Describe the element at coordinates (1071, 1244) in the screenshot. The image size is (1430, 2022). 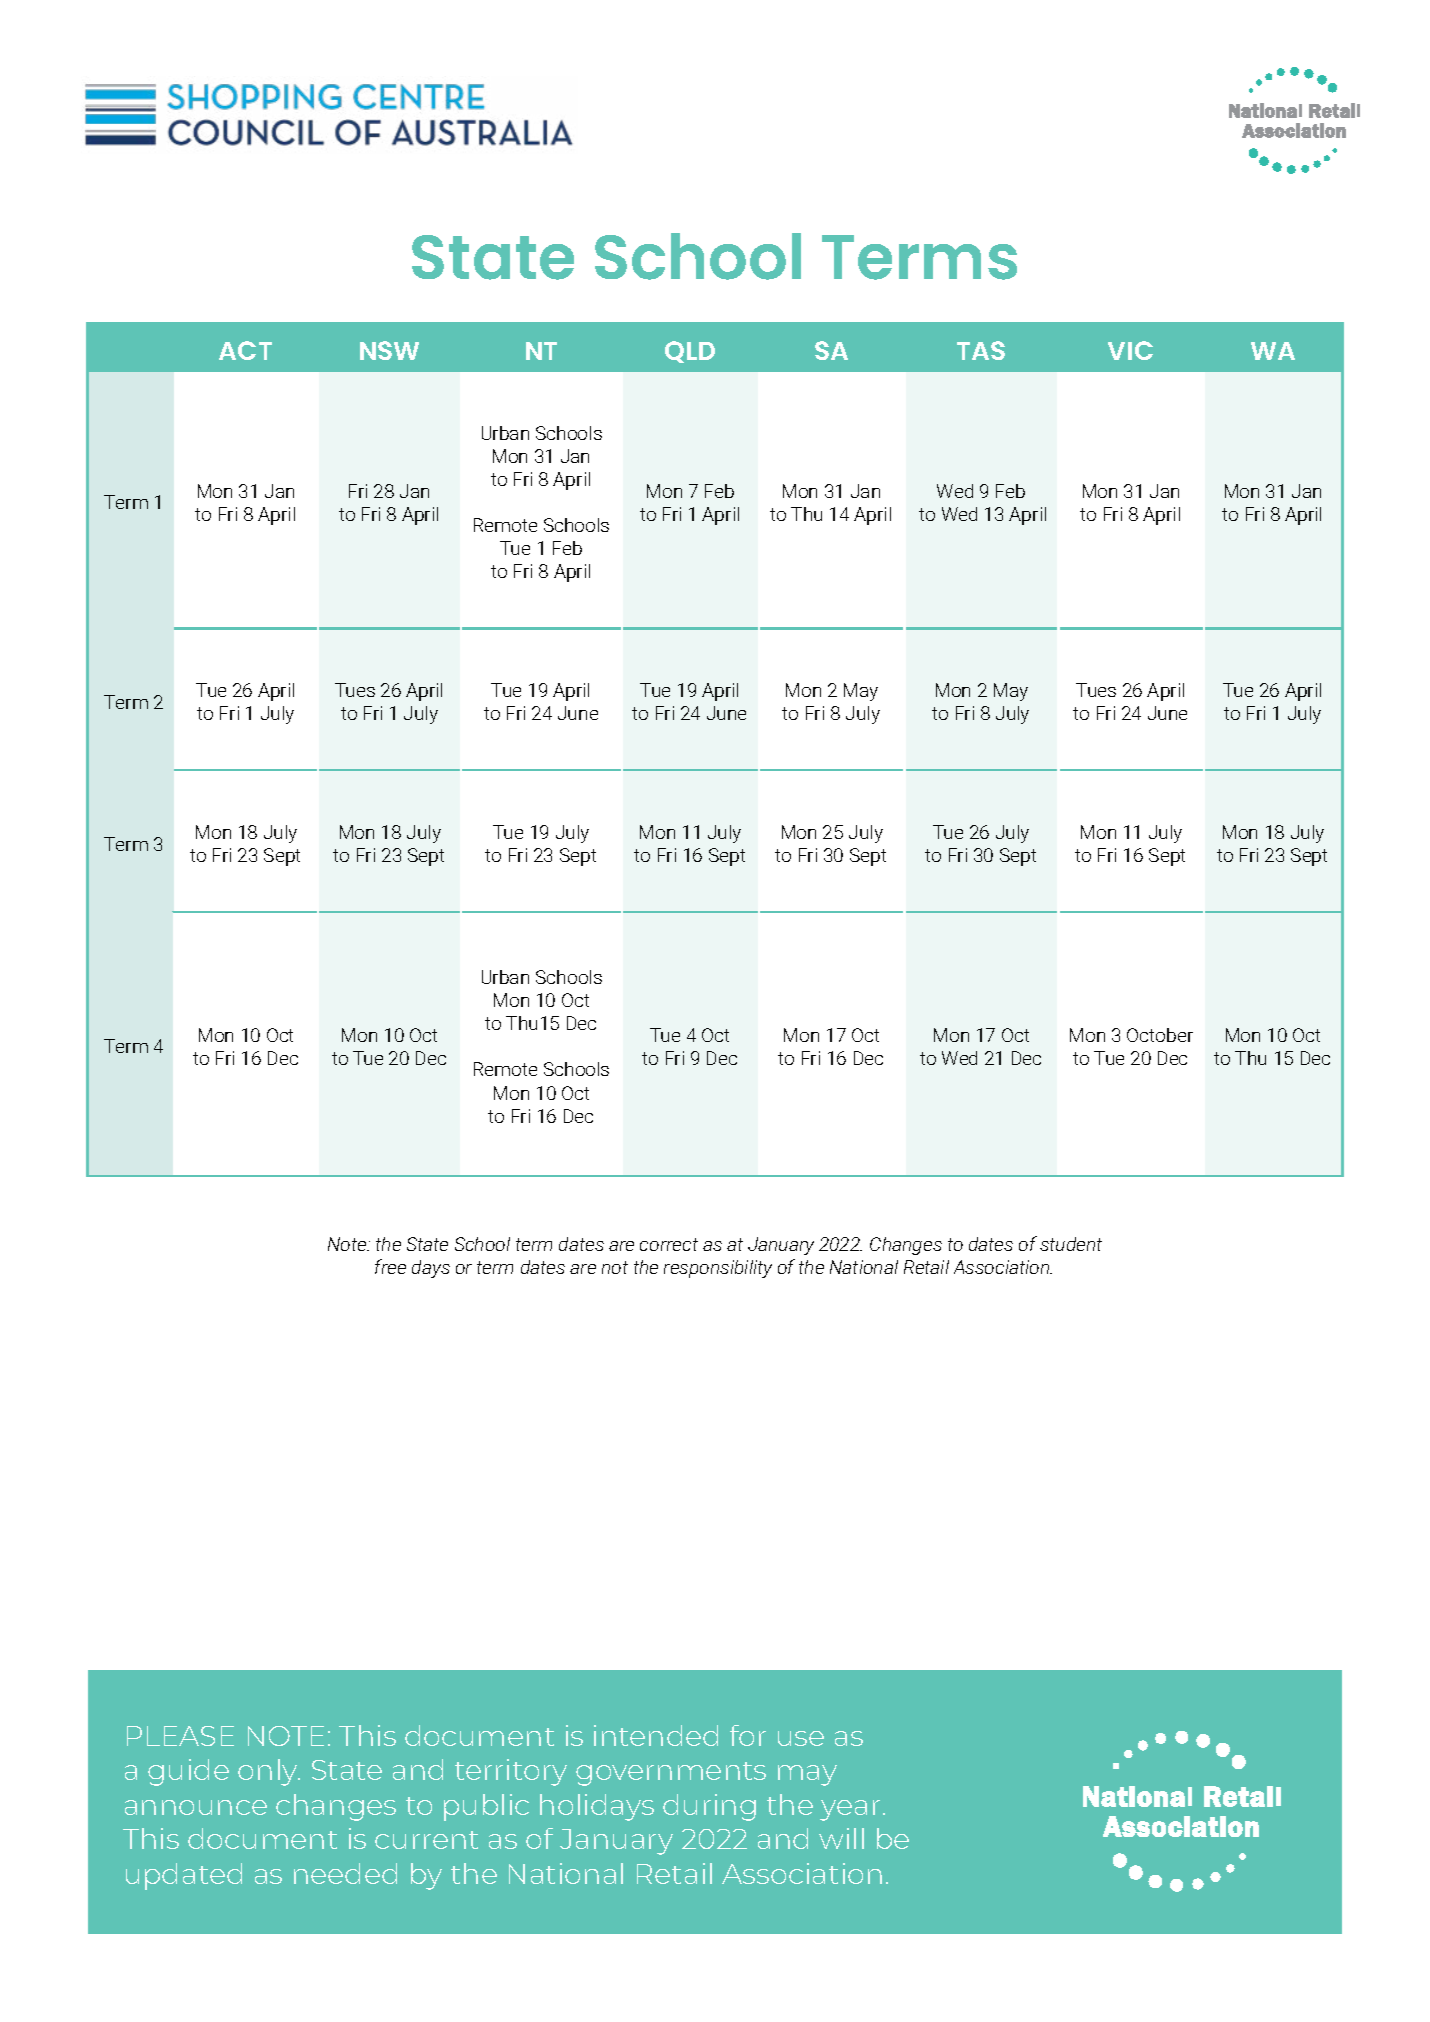
I see `student` at that location.
